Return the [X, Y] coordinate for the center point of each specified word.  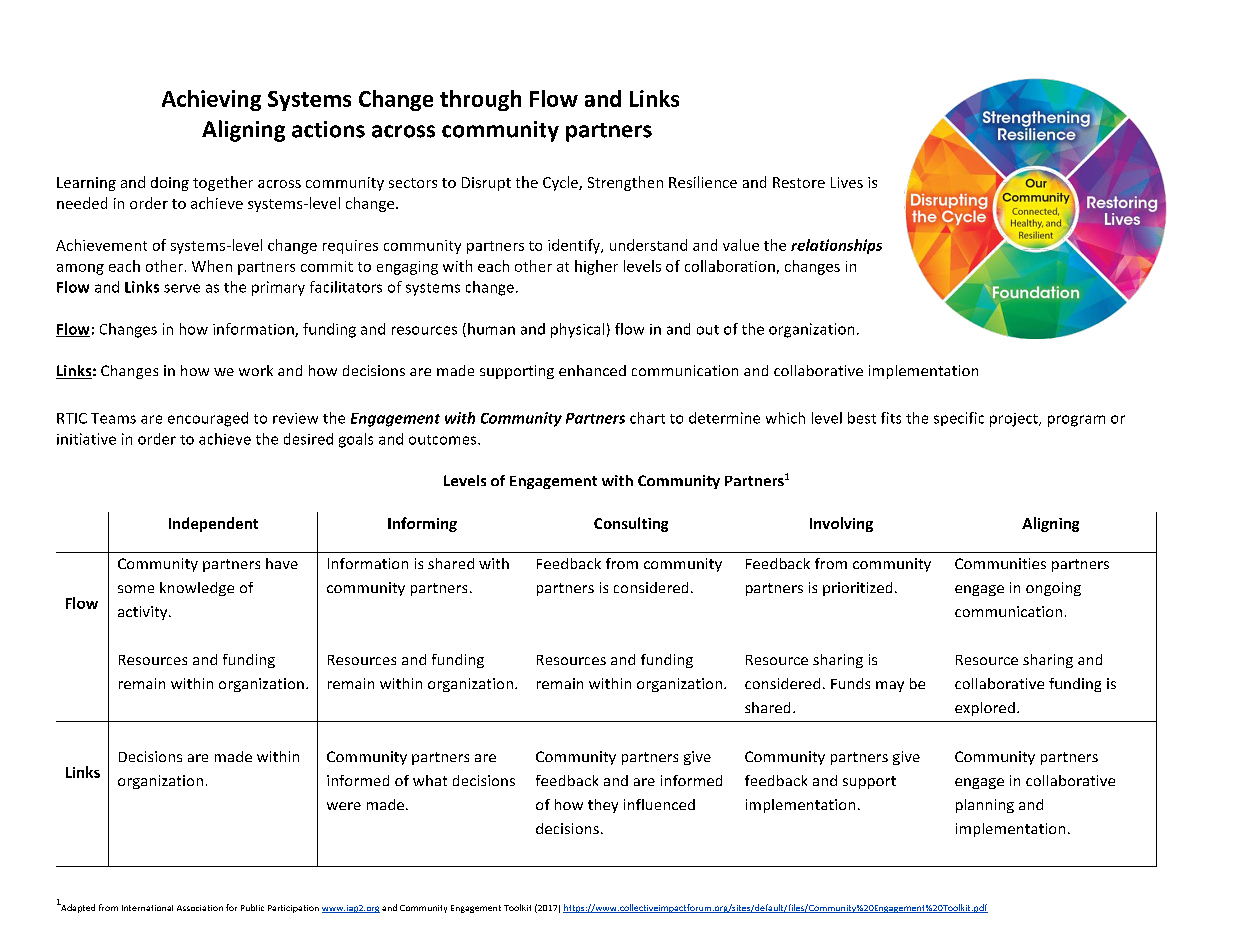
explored [985, 709]
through [480, 100]
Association [200, 908]
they [603, 806]
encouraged [208, 419]
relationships [836, 246]
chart [647, 418]
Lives [847, 182]
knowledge [197, 589]
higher [596, 267]
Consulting [631, 524]
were [344, 806]
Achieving [211, 100]
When [212, 266]
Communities [1000, 563]
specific [959, 419]
